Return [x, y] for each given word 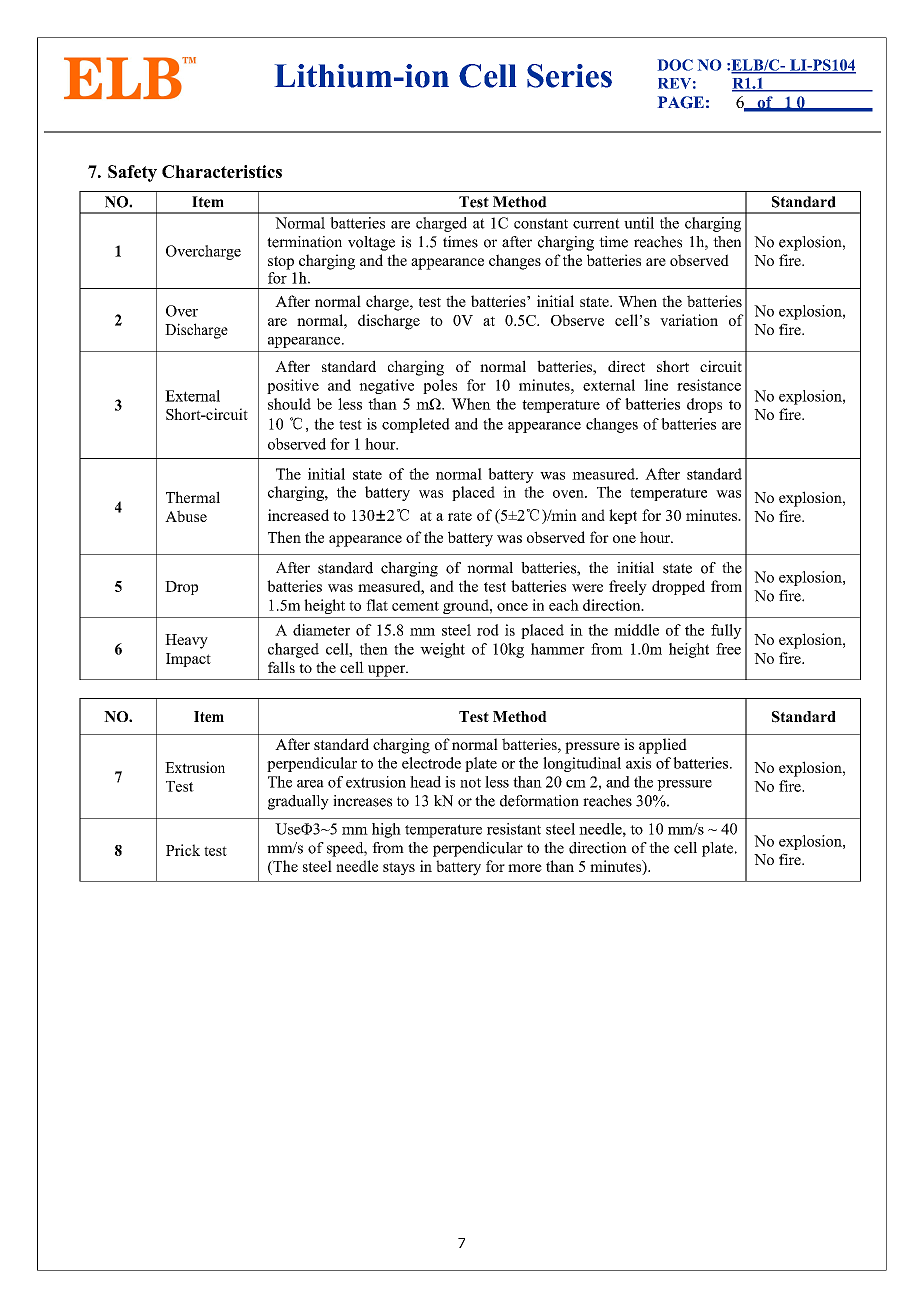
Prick [183, 850]
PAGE [681, 102]
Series [569, 76]
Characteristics [222, 171]
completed [416, 425]
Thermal [193, 497]
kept [623, 516]
